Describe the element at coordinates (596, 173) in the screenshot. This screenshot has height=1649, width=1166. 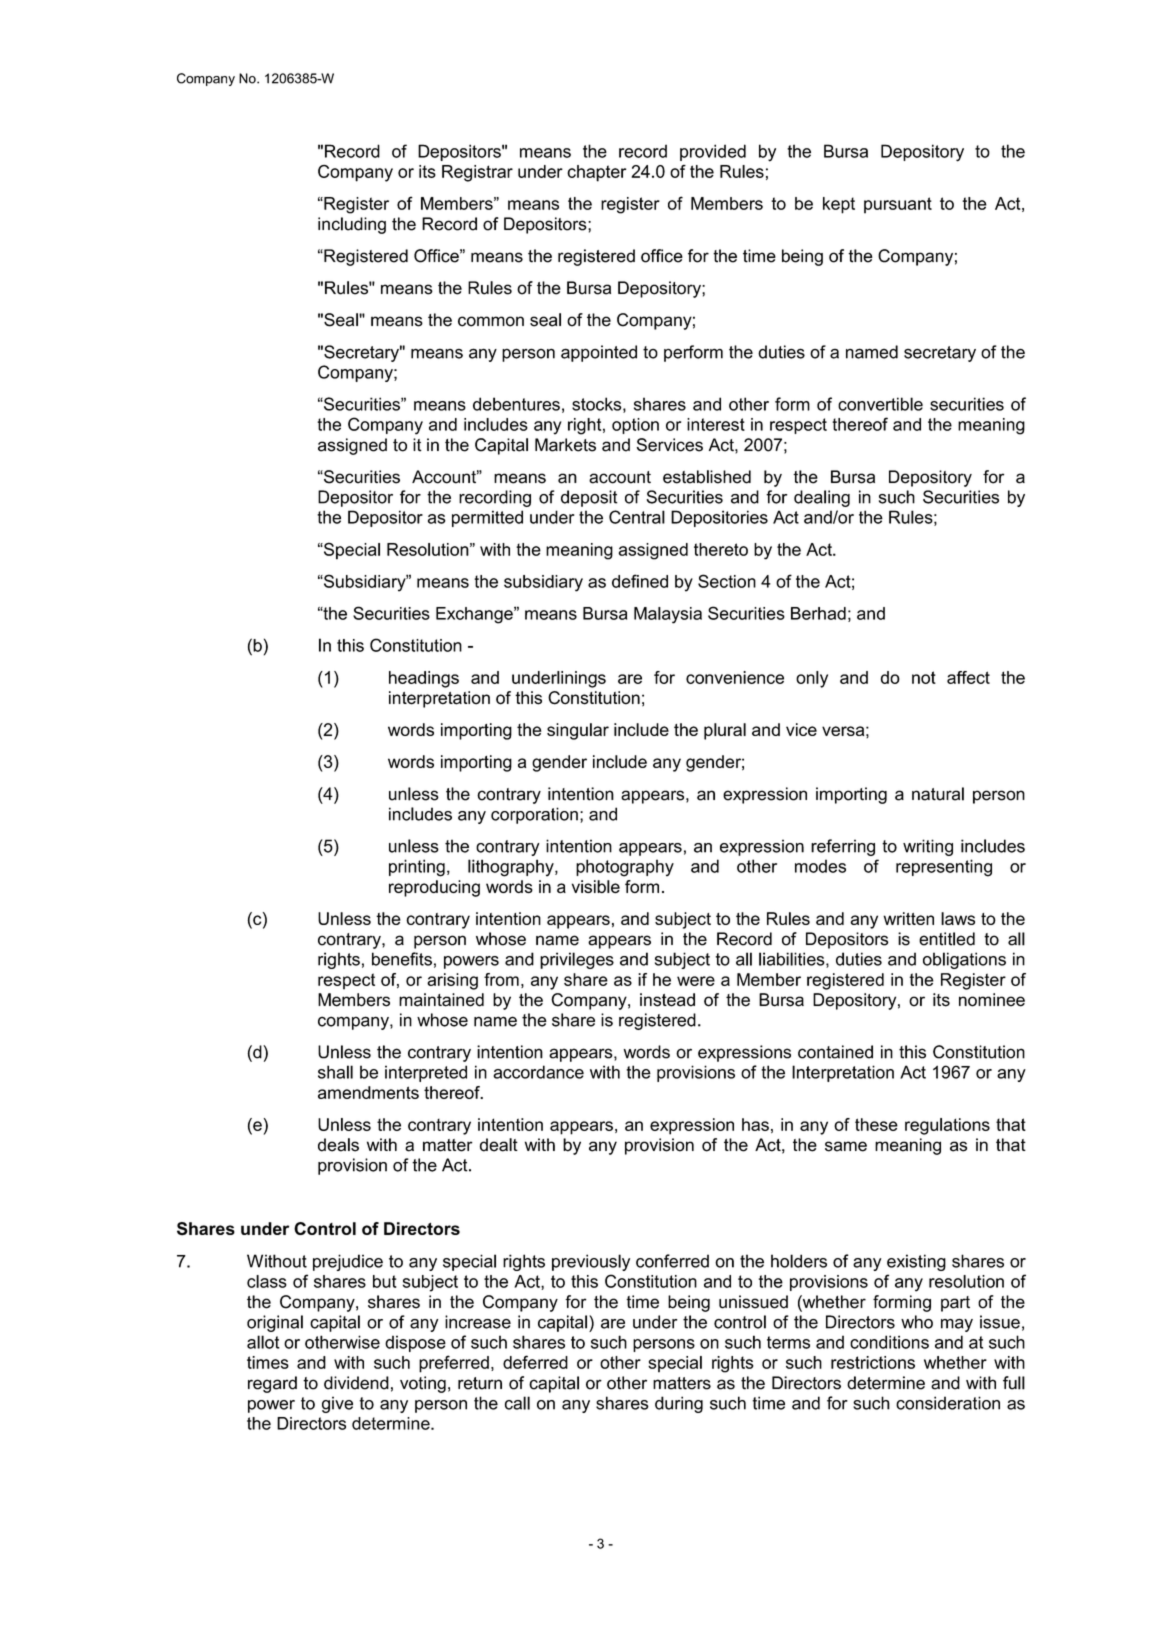
I see `chapter` at that location.
